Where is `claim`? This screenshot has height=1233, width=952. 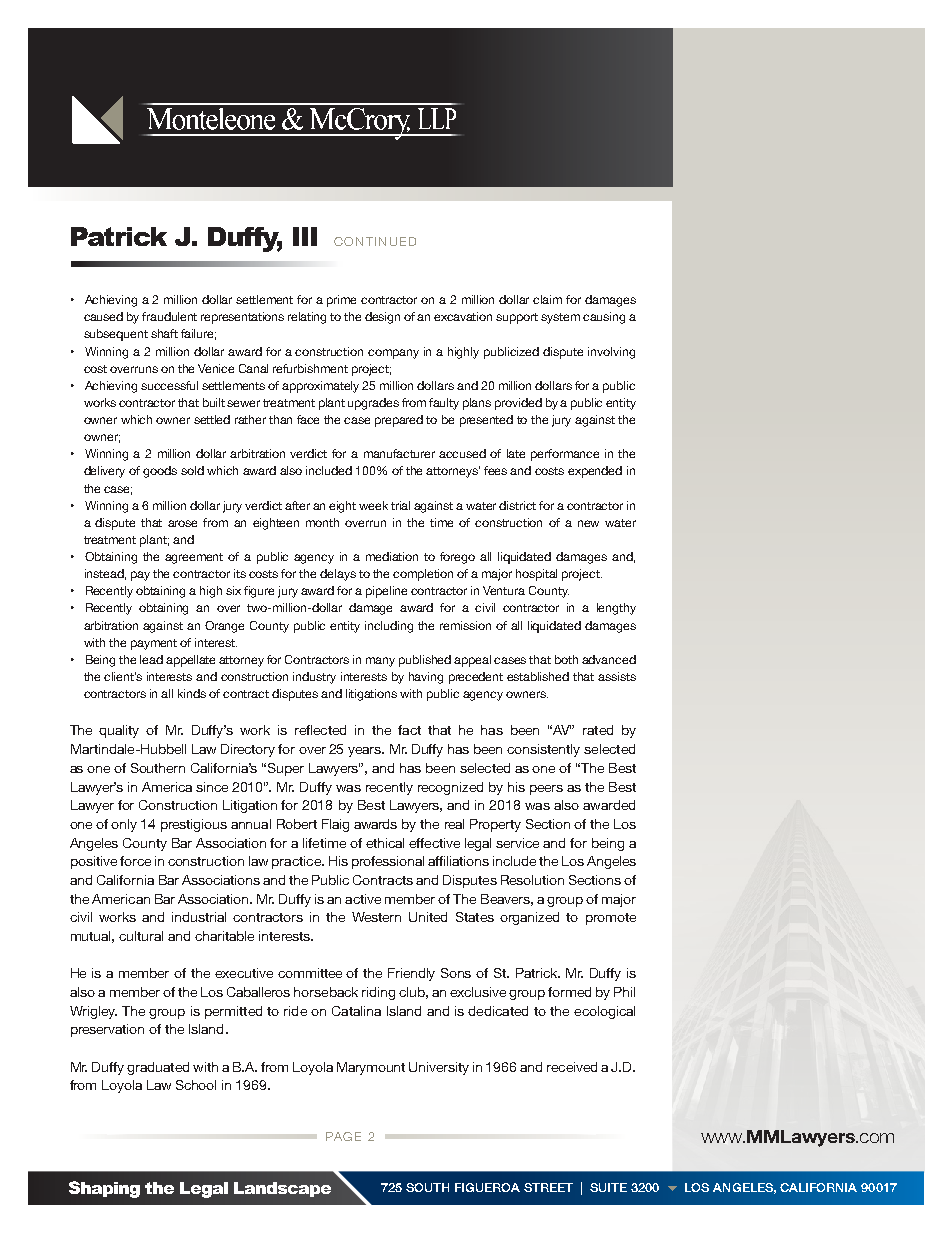
claim is located at coordinates (547, 299).
